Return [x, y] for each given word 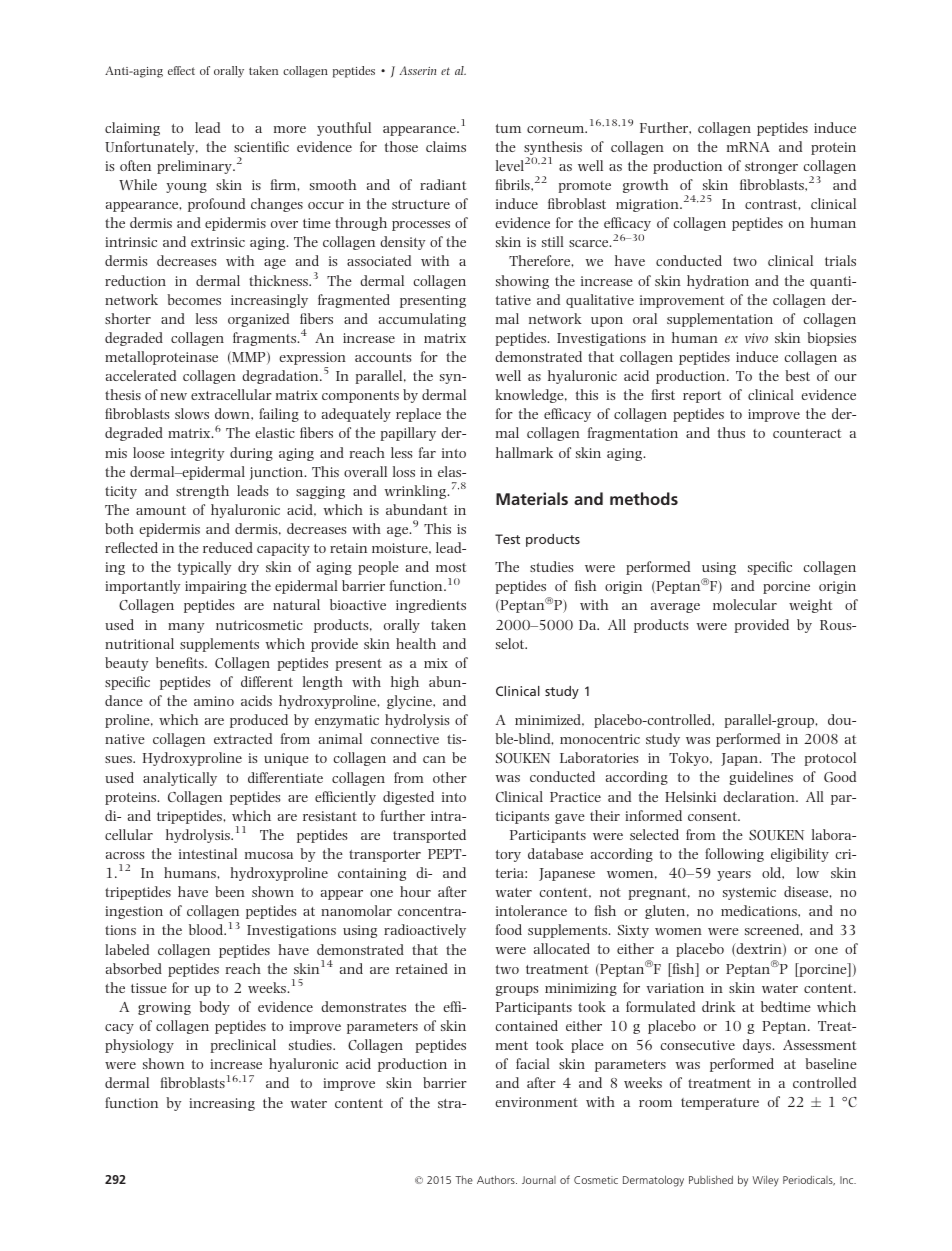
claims [446, 146]
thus [731, 432]
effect [181, 70]
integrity [197, 454]
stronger [771, 168]
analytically [180, 779]
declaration [760, 796]
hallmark [524, 452]
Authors [497, 1179]
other [450, 777]
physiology [139, 1046]
